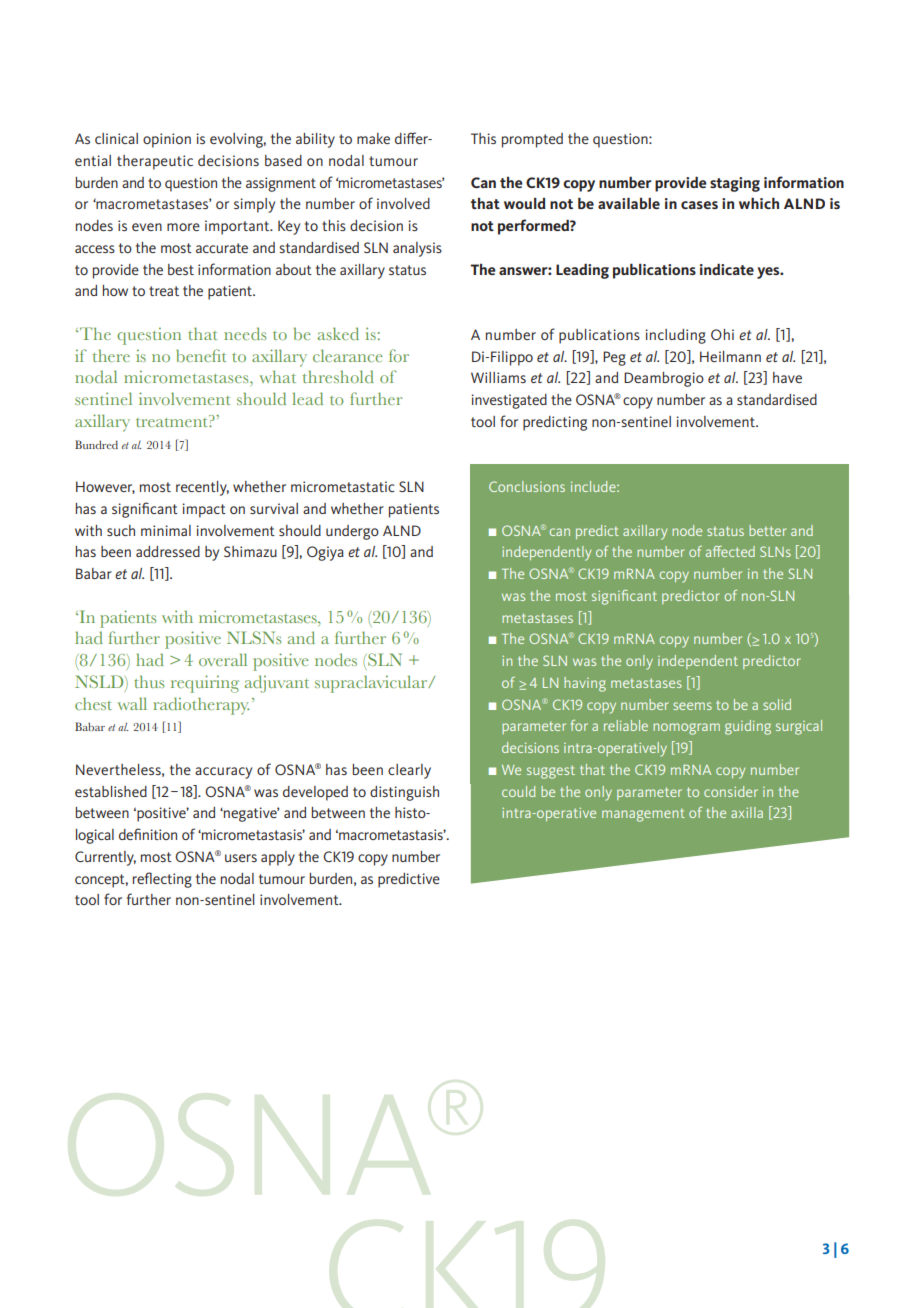 The height and width of the screenshot is (1308, 924). Describe the element at coordinates (162, 880) in the screenshot. I see `reflecting` at that location.
